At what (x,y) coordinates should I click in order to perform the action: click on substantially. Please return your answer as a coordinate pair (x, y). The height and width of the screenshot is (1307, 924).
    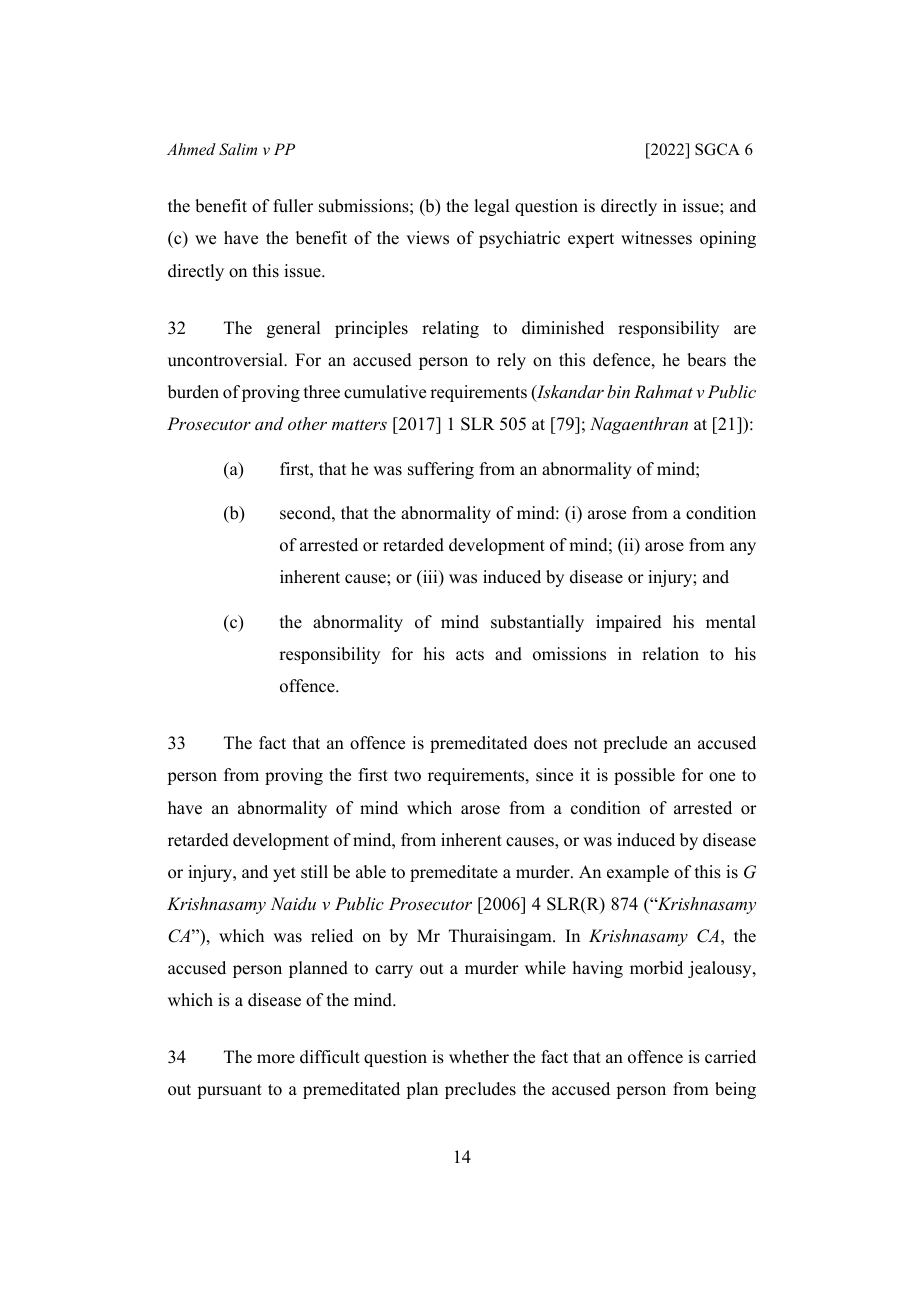
    Looking at the image, I should click on (537, 623).
